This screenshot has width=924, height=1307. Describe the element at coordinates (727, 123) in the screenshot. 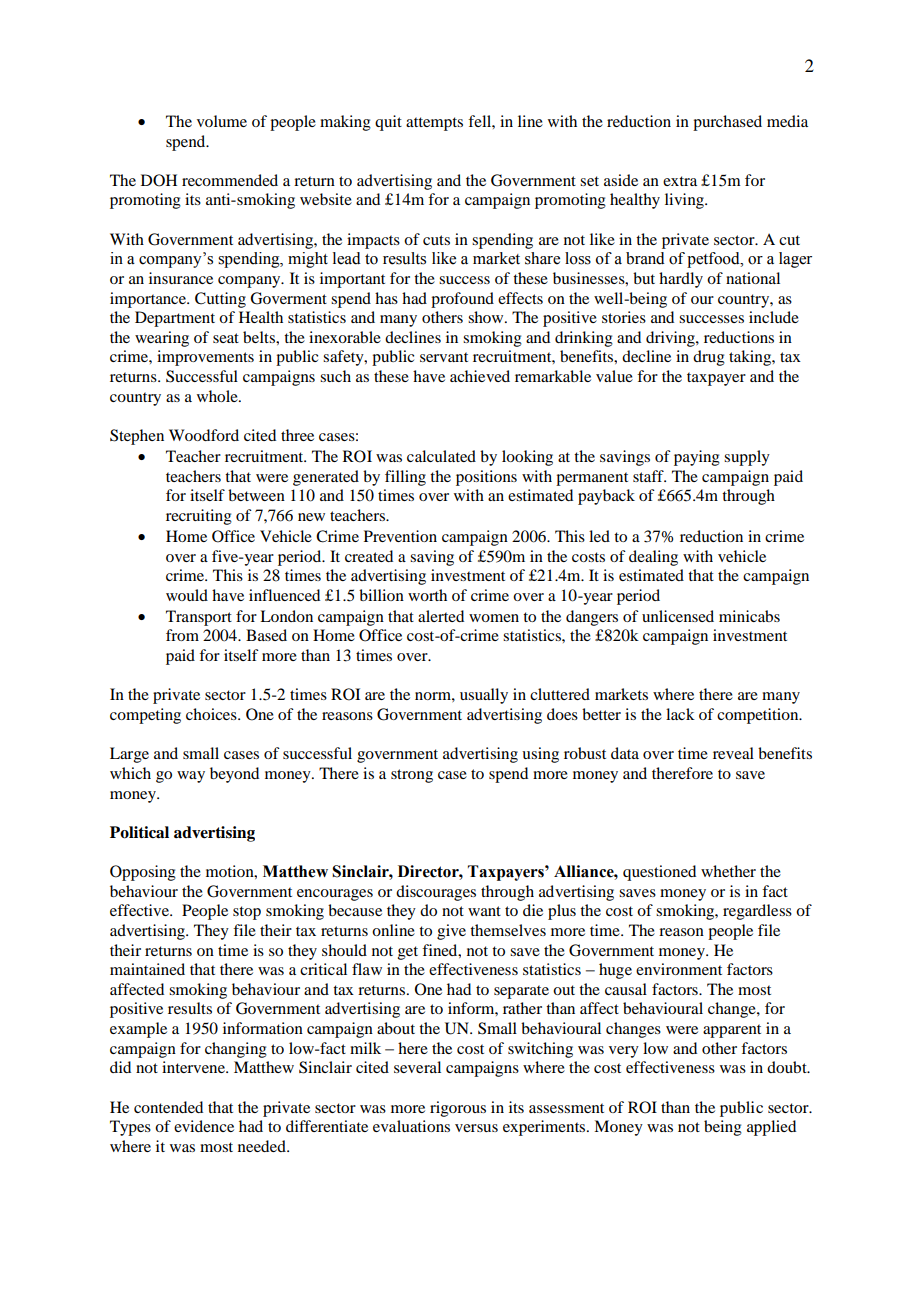

I see `purchased` at that location.
